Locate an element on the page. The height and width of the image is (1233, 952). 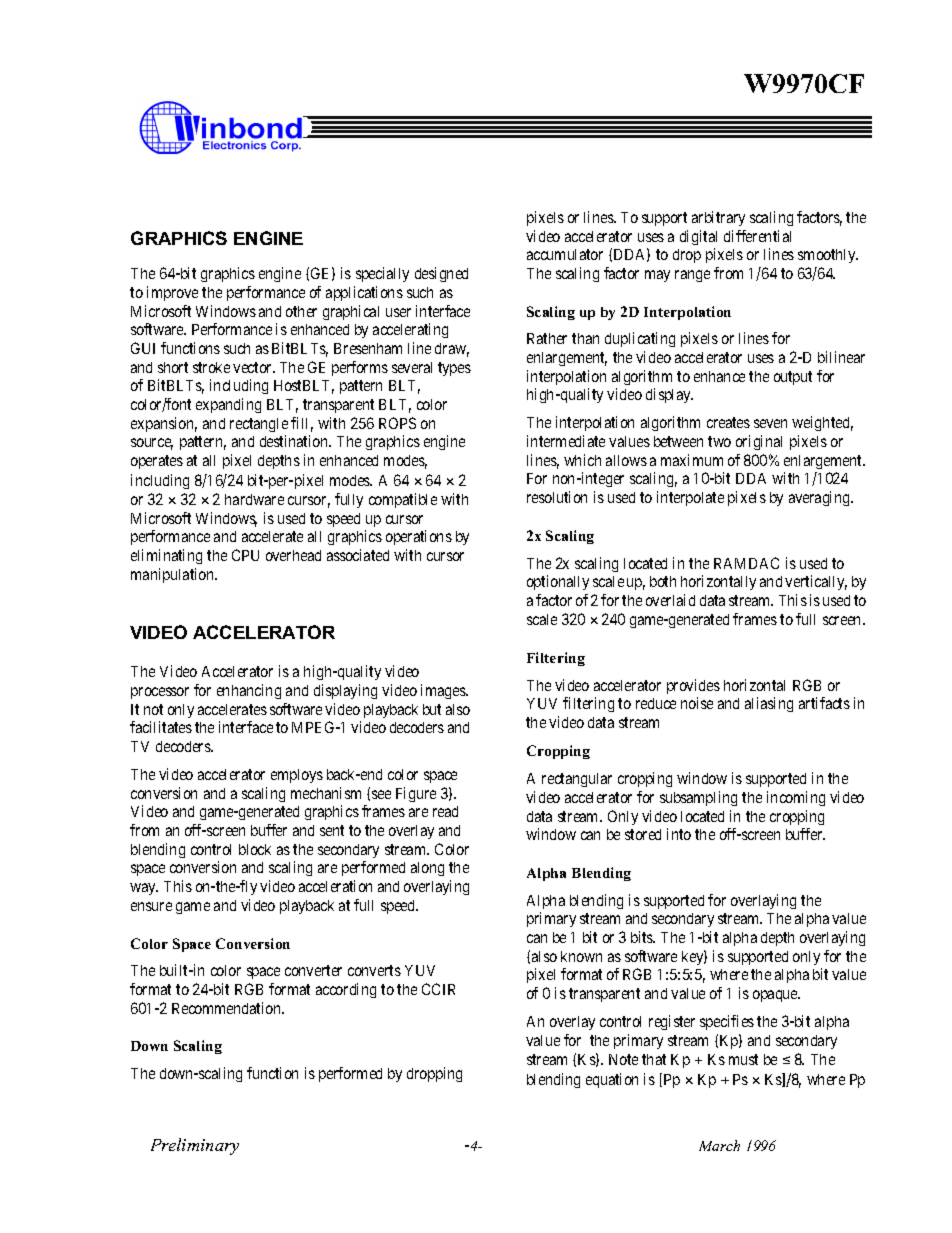
differential is located at coordinates (757, 236).
